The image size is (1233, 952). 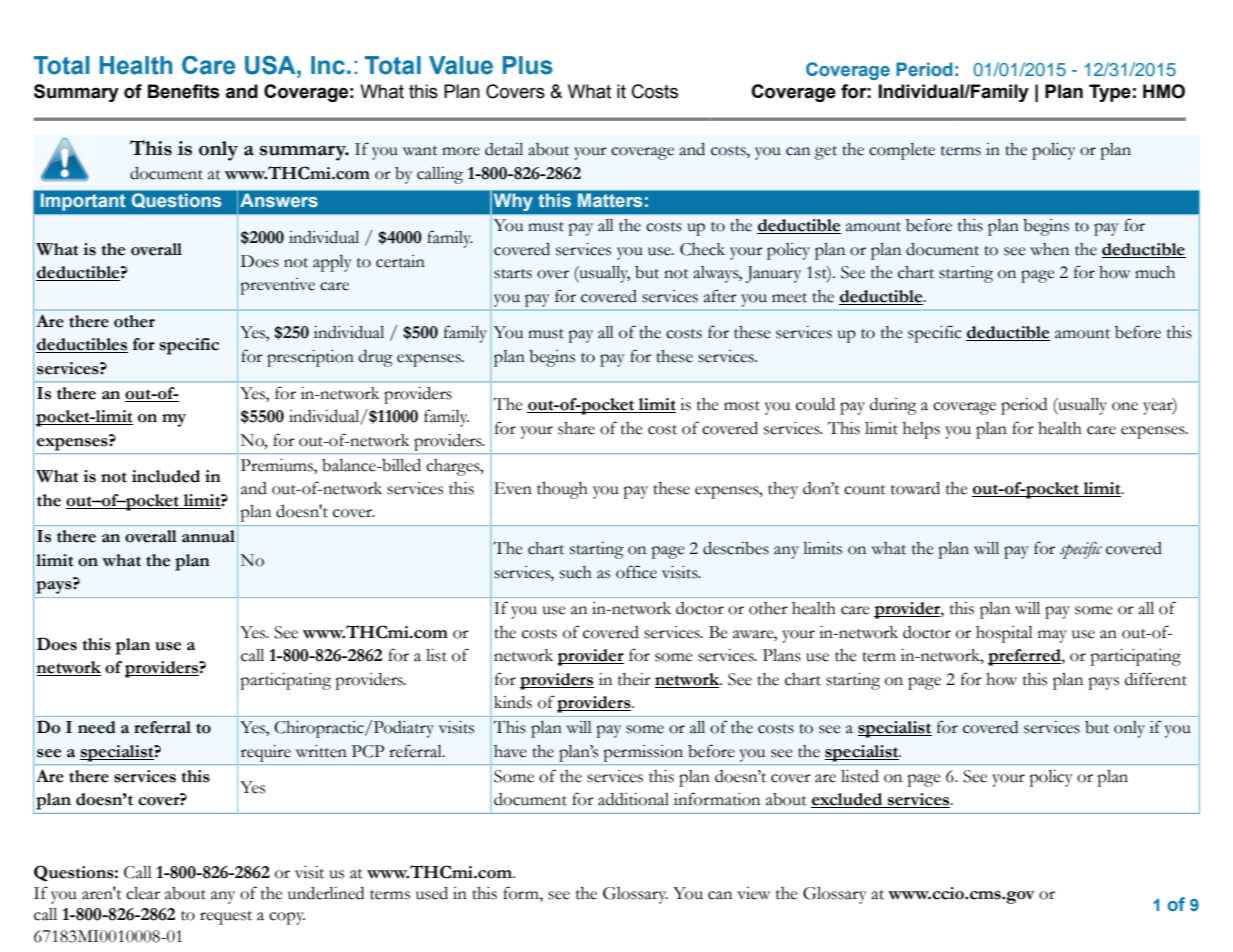 What do you see at coordinates (562, 490) in the screenshot?
I see `though` at bounding box center [562, 490].
